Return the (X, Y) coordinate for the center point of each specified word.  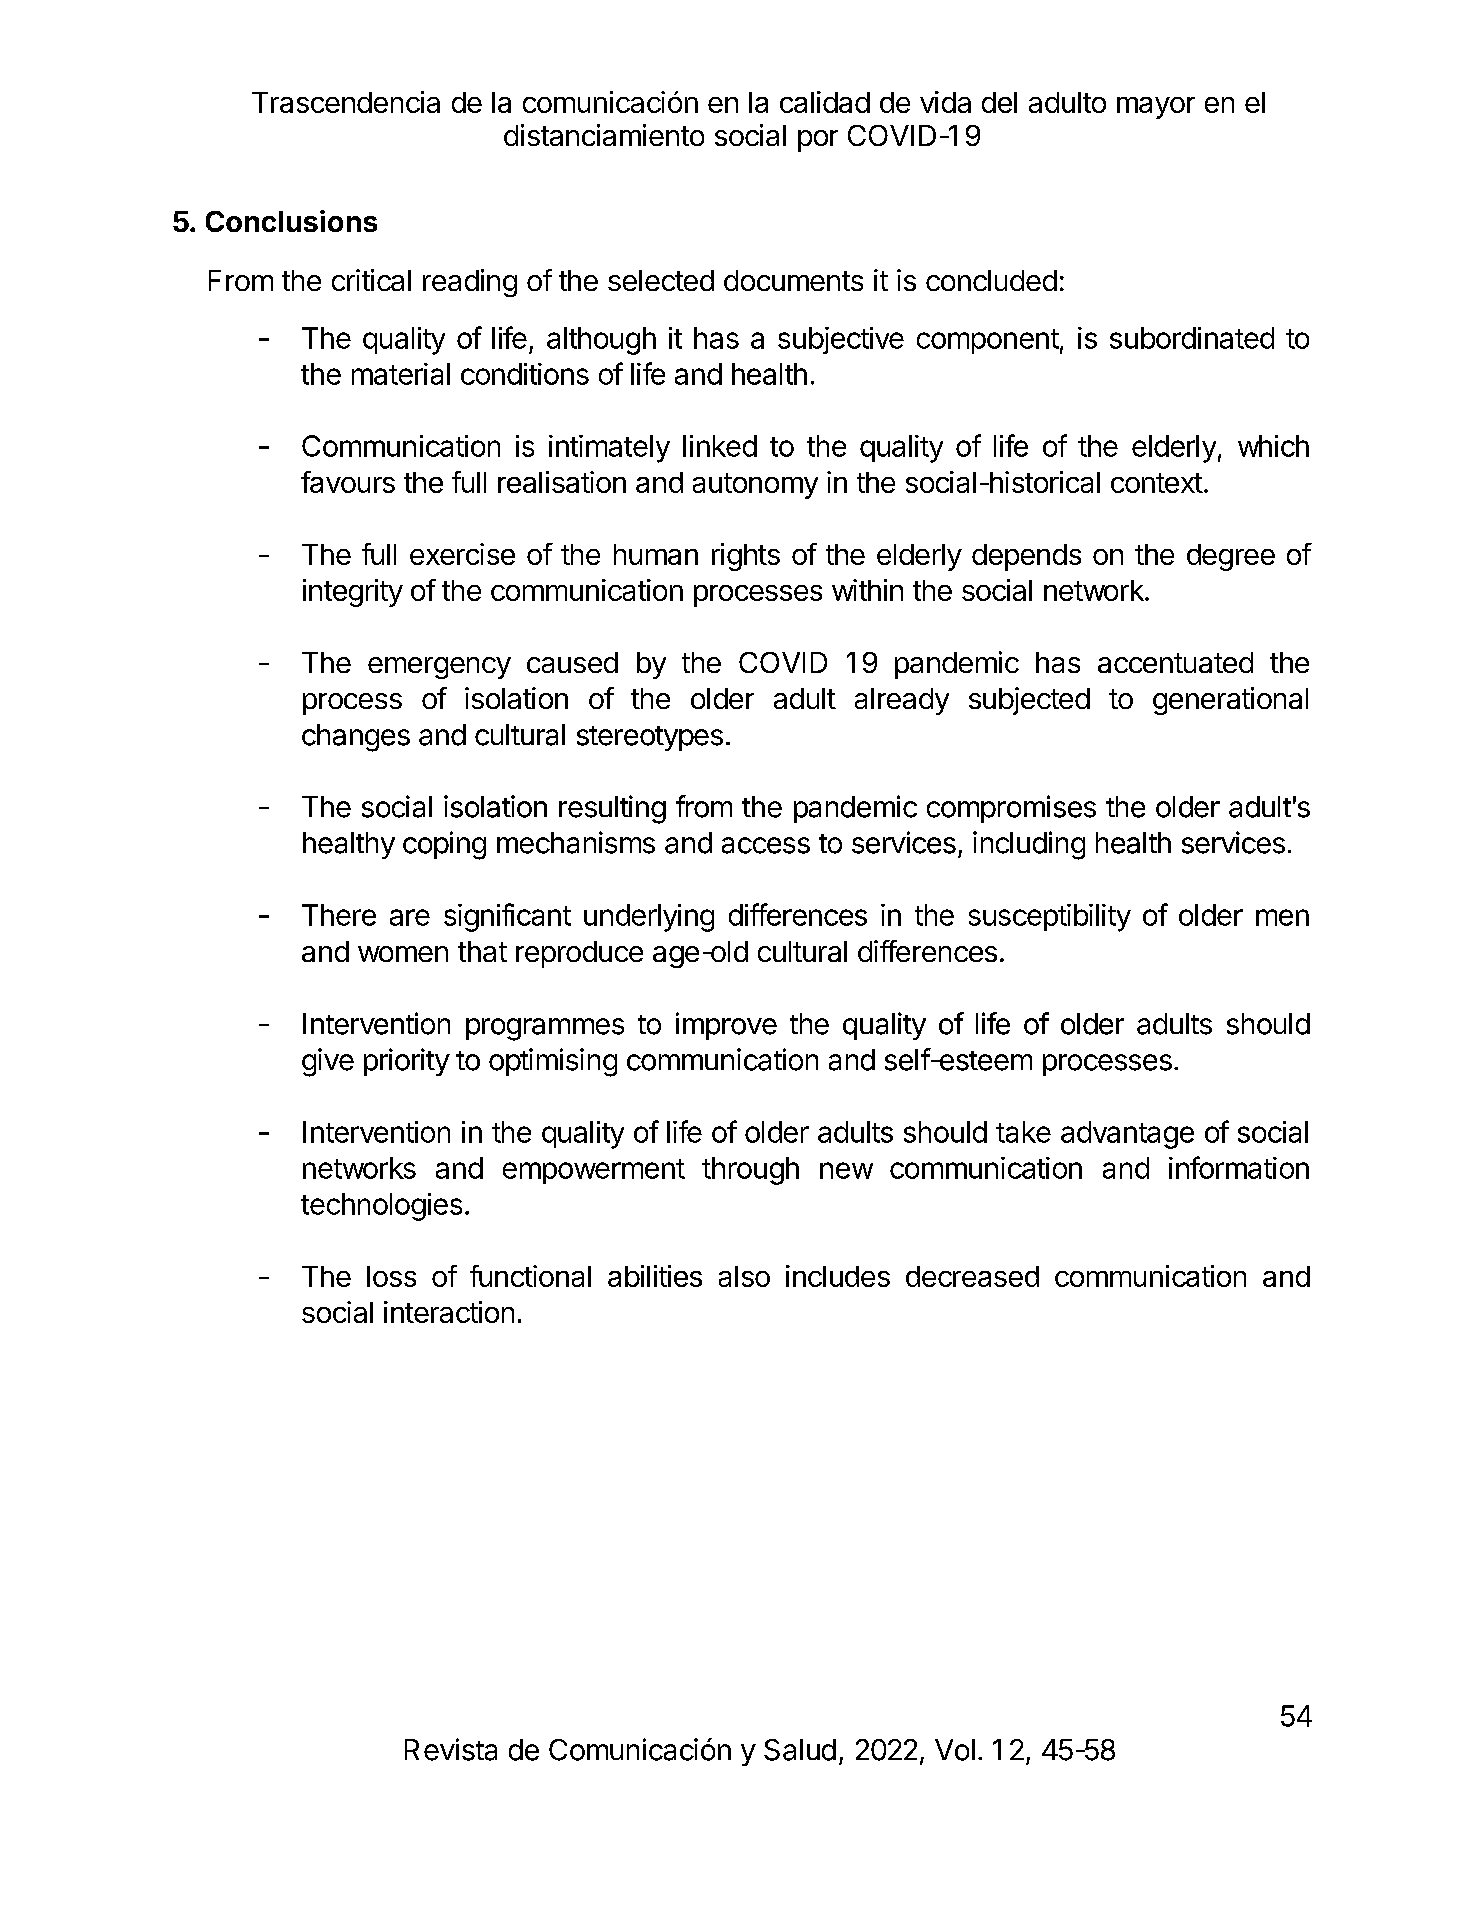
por (818, 141)
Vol (955, 1750)
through (750, 1171)
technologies (381, 1207)
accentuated (1175, 662)
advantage (1127, 1135)
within (867, 590)
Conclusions (291, 221)
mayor (1156, 108)
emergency (439, 668)
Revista (451, 1749)
